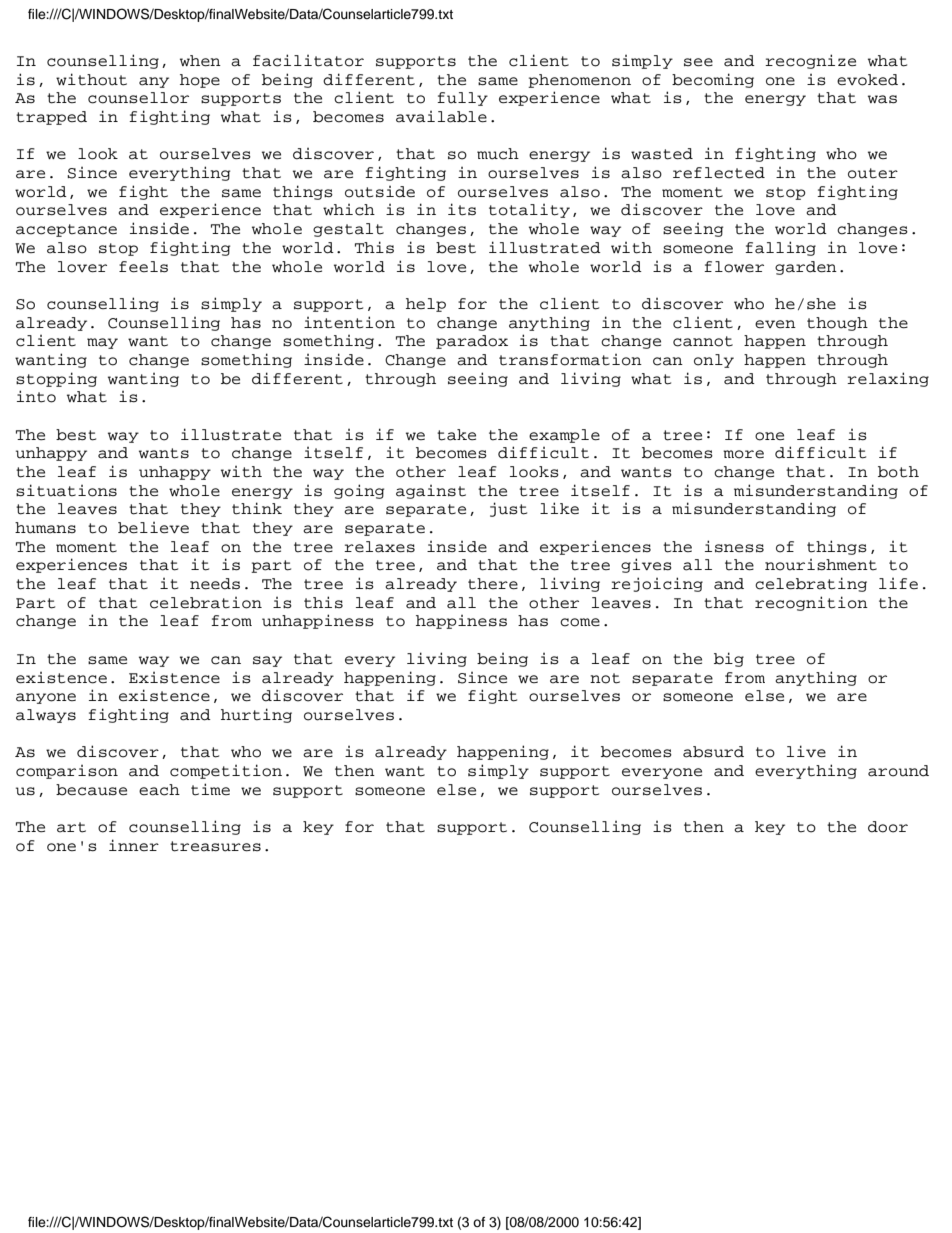 This document has height=1233, width=952. I want to click on recognize, so click(810, 61).
